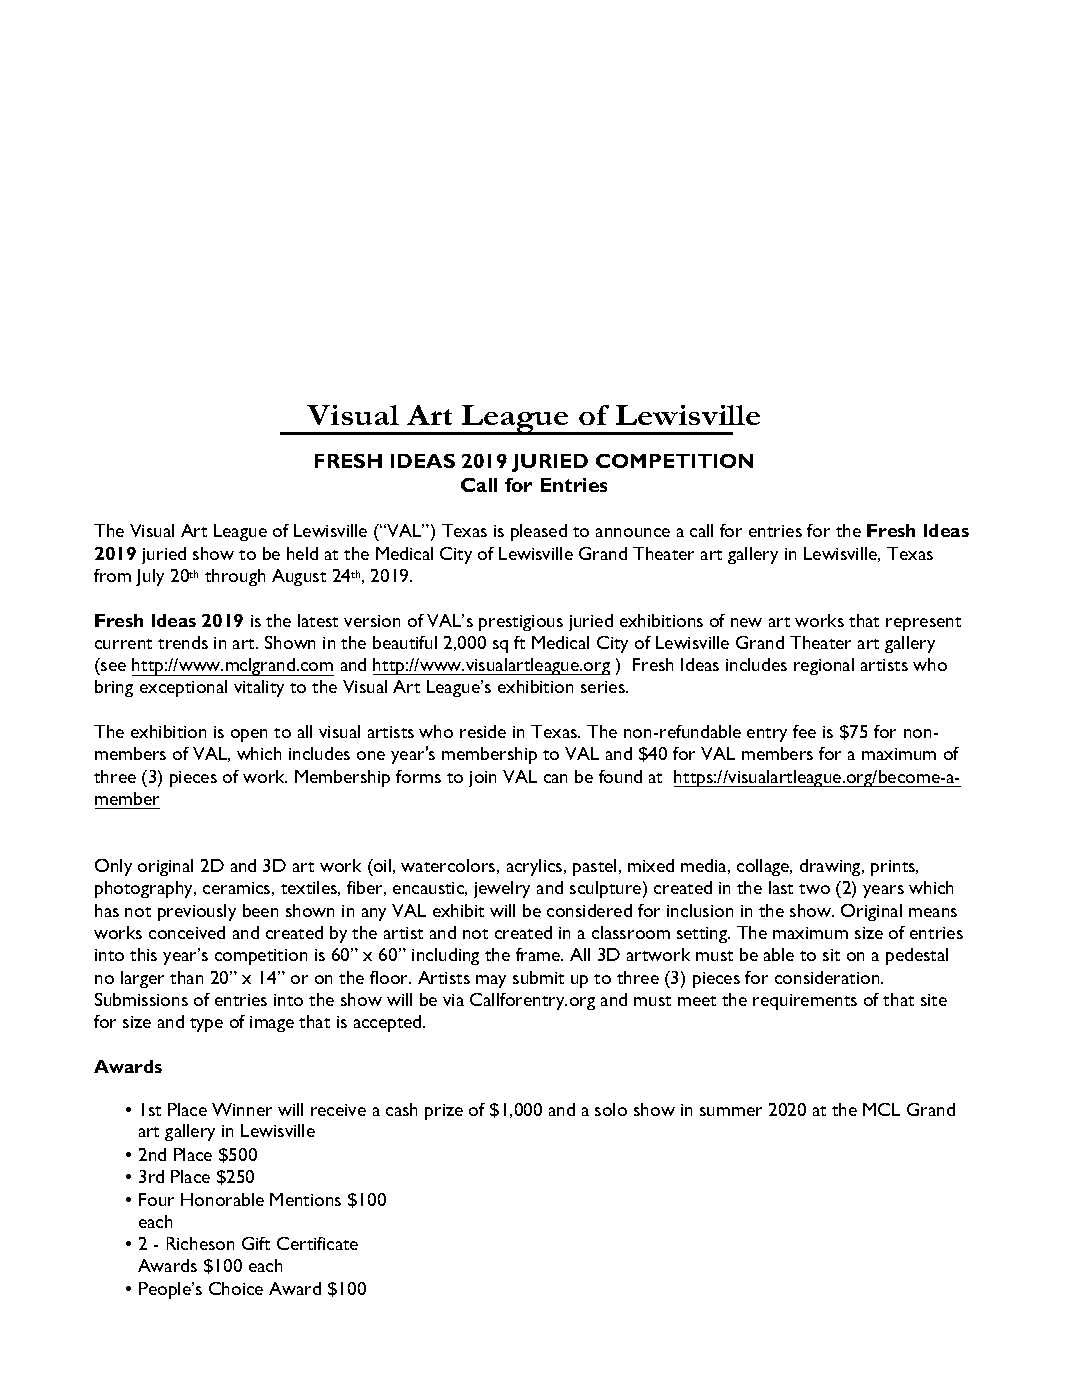 The image size is (1070, 1385). Describe the element at coordinates (502, 889) in the screenshot. I see `jewelry` at that location.
